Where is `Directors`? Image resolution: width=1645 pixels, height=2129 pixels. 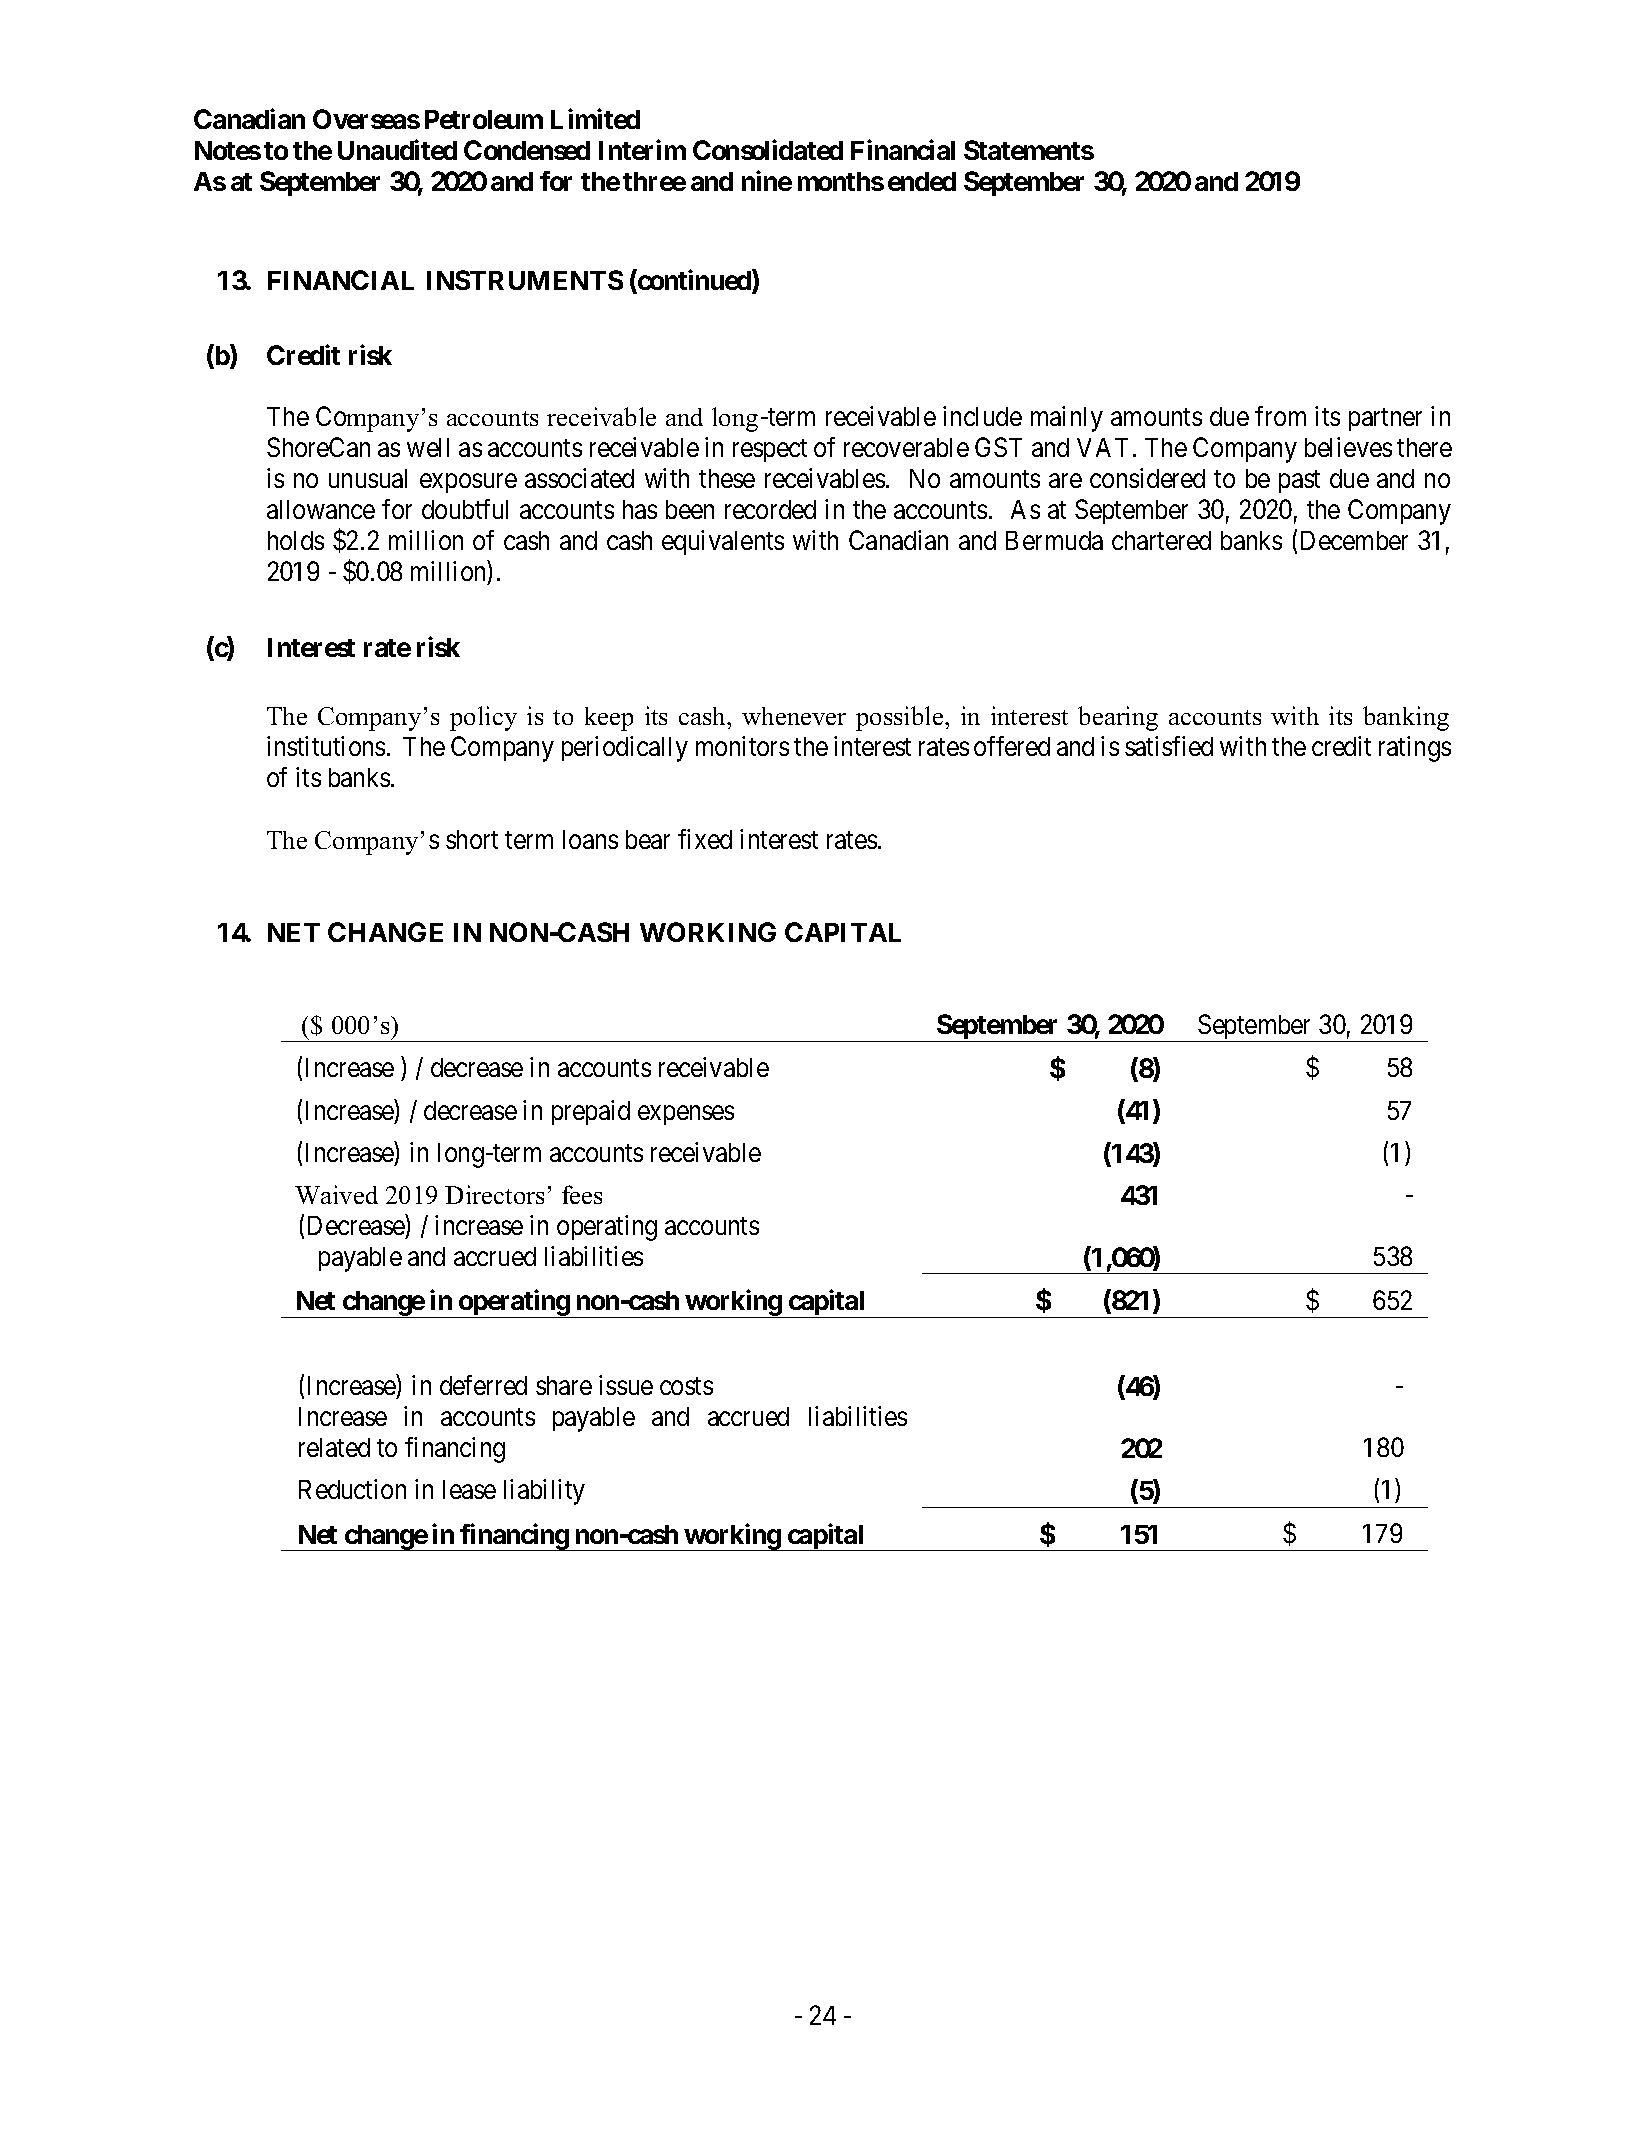 Directors is located at coordinates (494, 1194).
